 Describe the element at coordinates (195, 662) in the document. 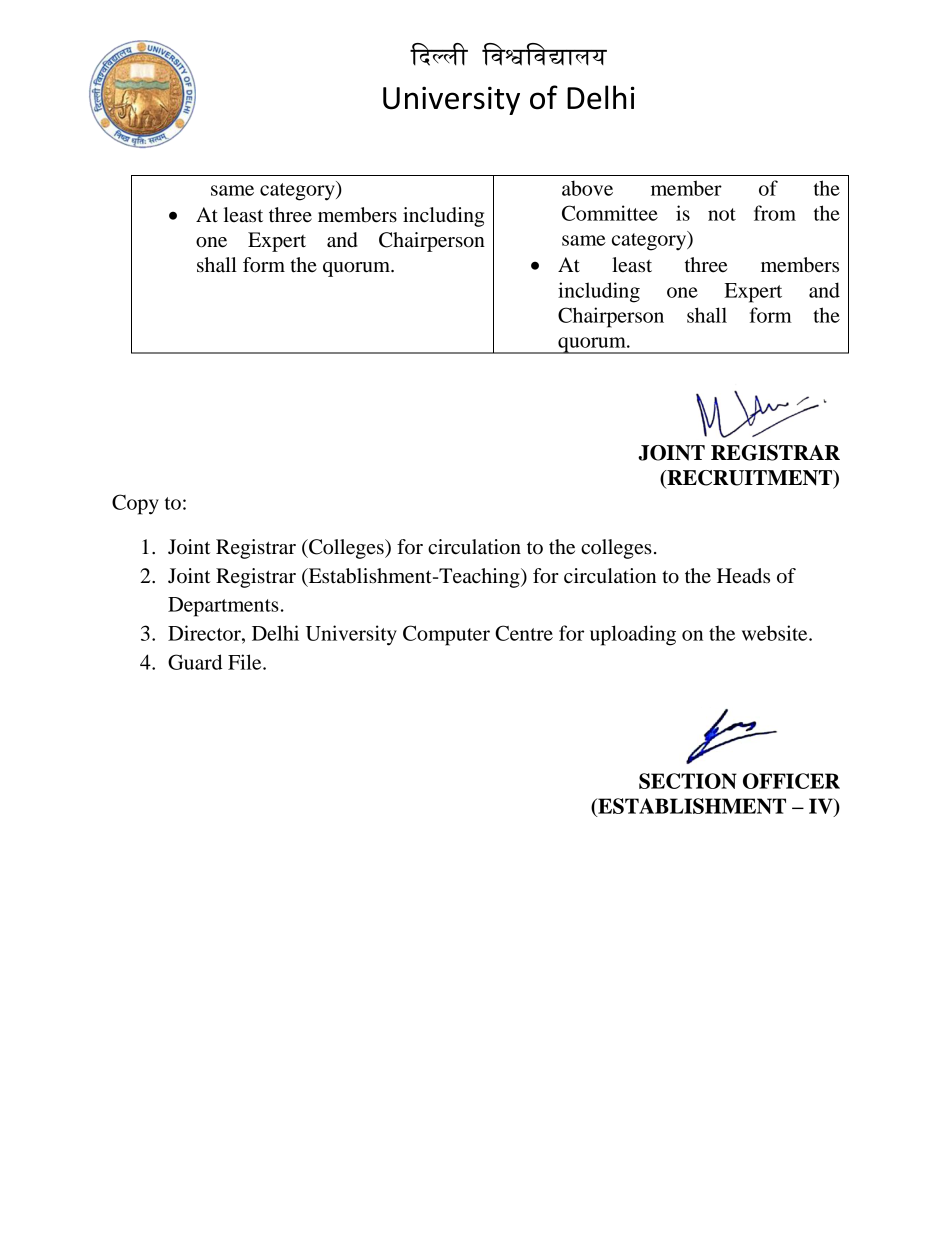

I see `Guard` at that location.
